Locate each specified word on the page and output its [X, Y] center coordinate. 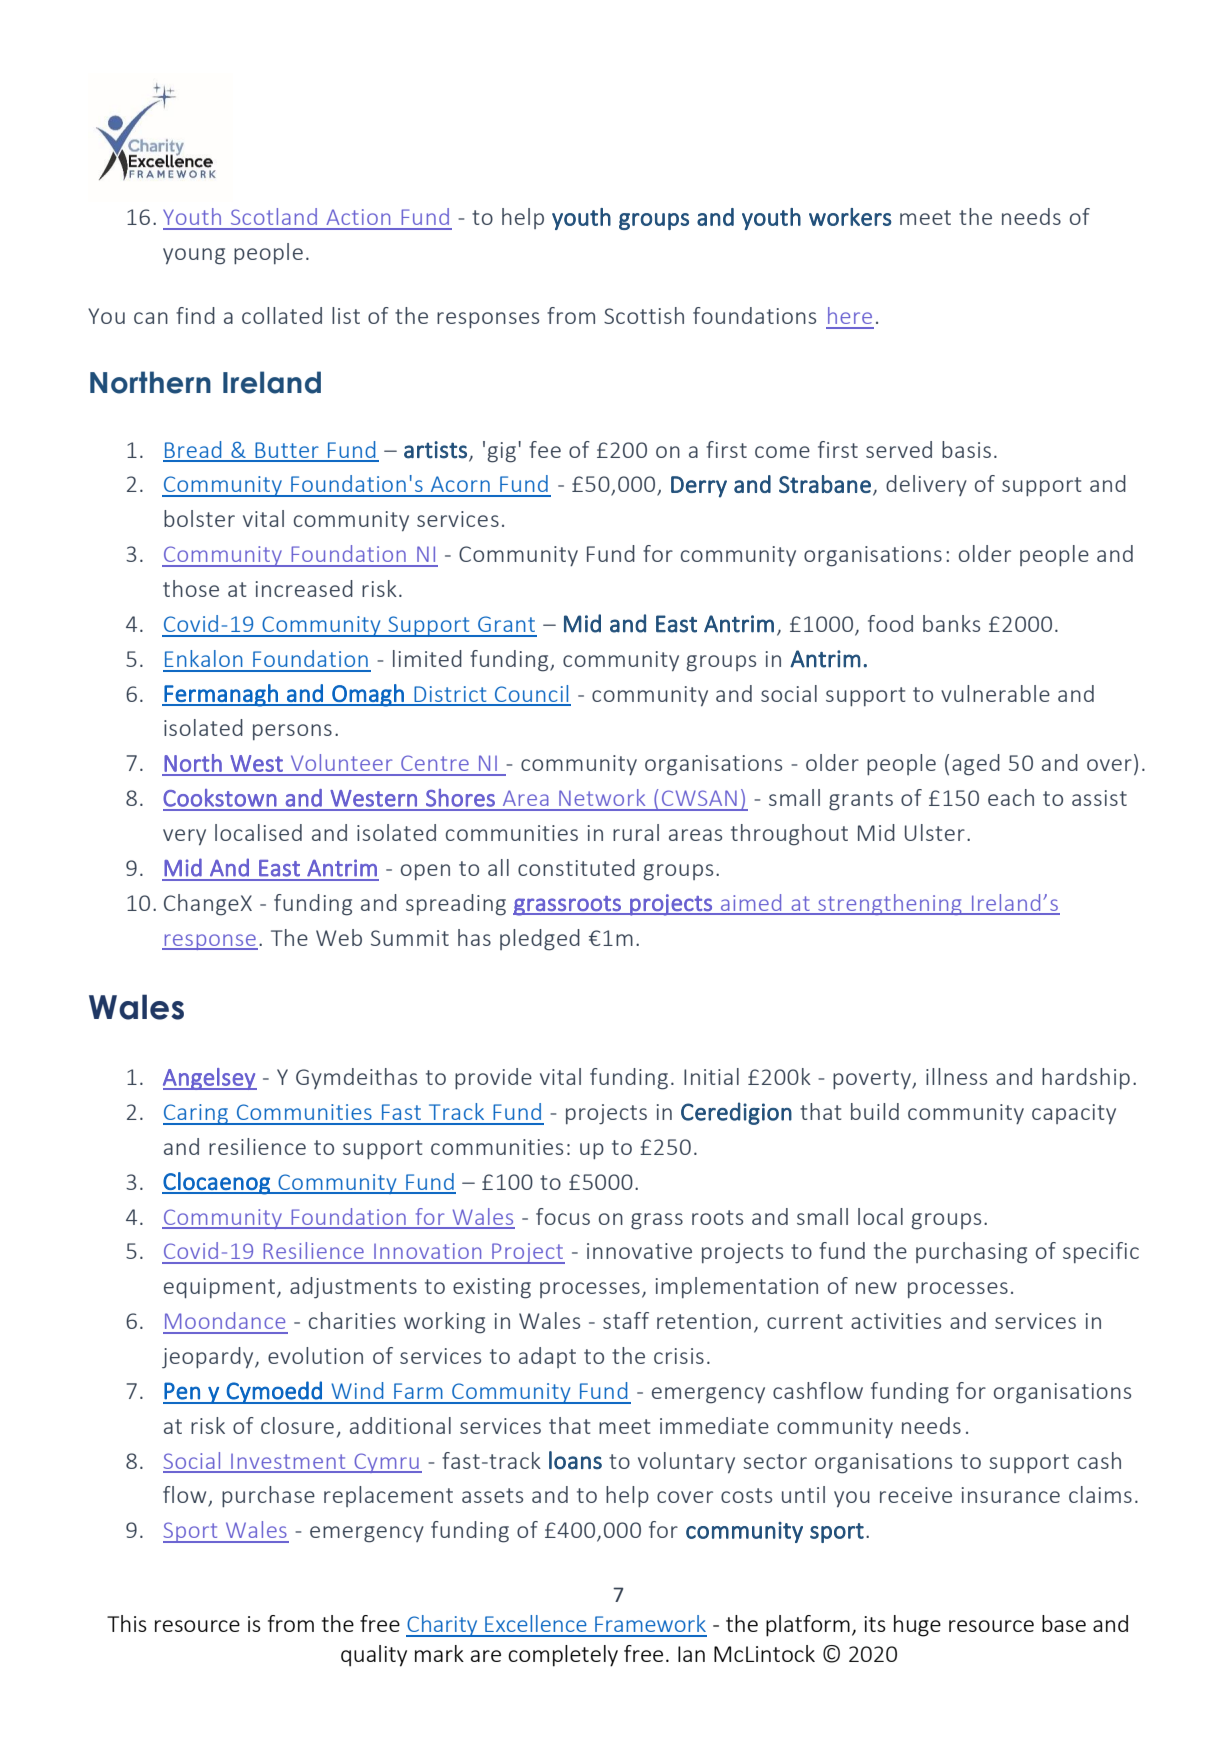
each [1011, 797]
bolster [199, 518]
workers [850, 217]
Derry [699, 487]
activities [896, 1321]
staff [626, 1320]
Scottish [644, 315]
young [194, 256]
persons [292, 732]
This [127, 1623]
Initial [711, 1076]
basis [966, 449]
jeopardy [209, 1358]
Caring [197, 1114]
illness [956, 1076]
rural [636, 832]
